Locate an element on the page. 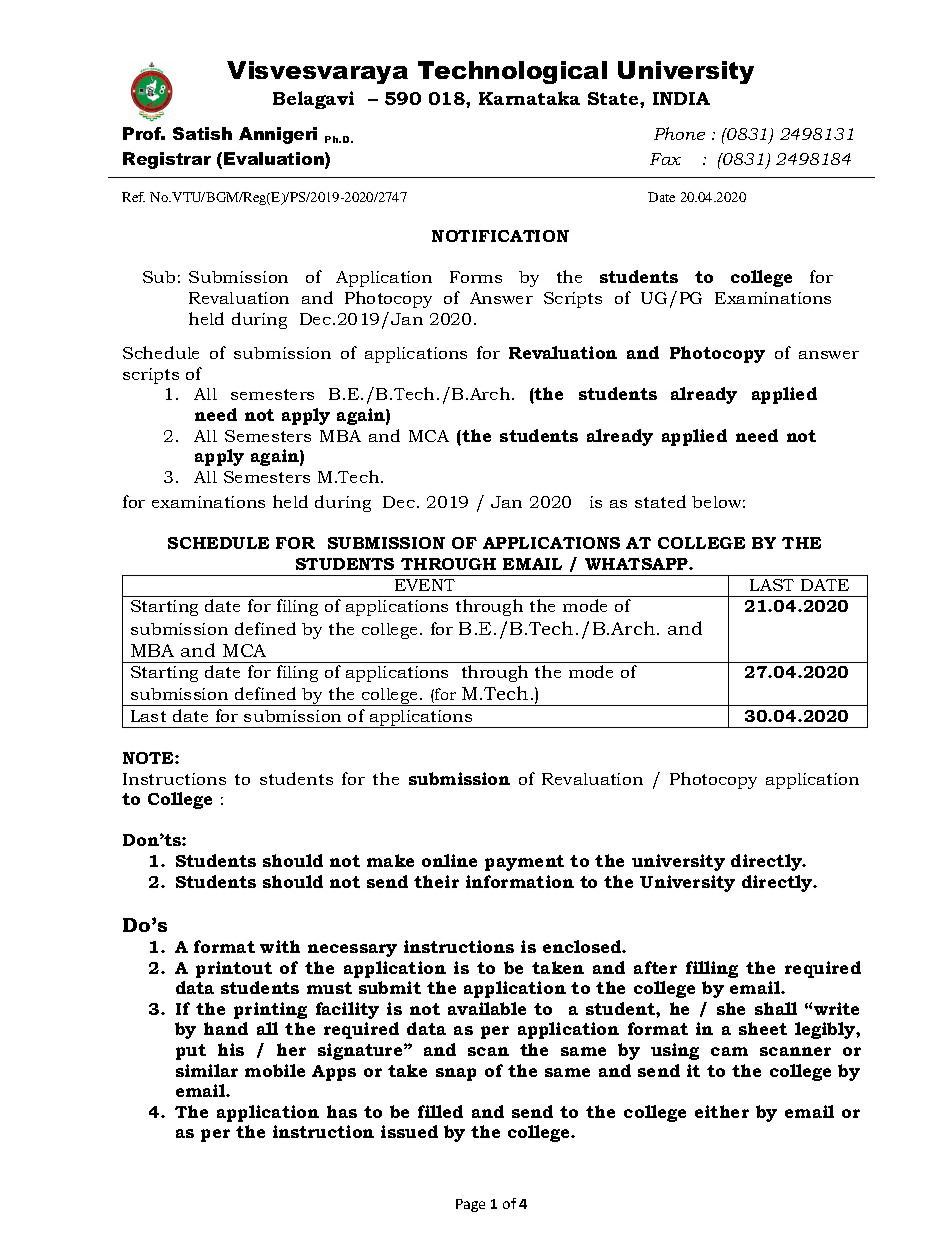 The width and height of the document is (952, 1233). Fax is located at coordinates (665, 159).
